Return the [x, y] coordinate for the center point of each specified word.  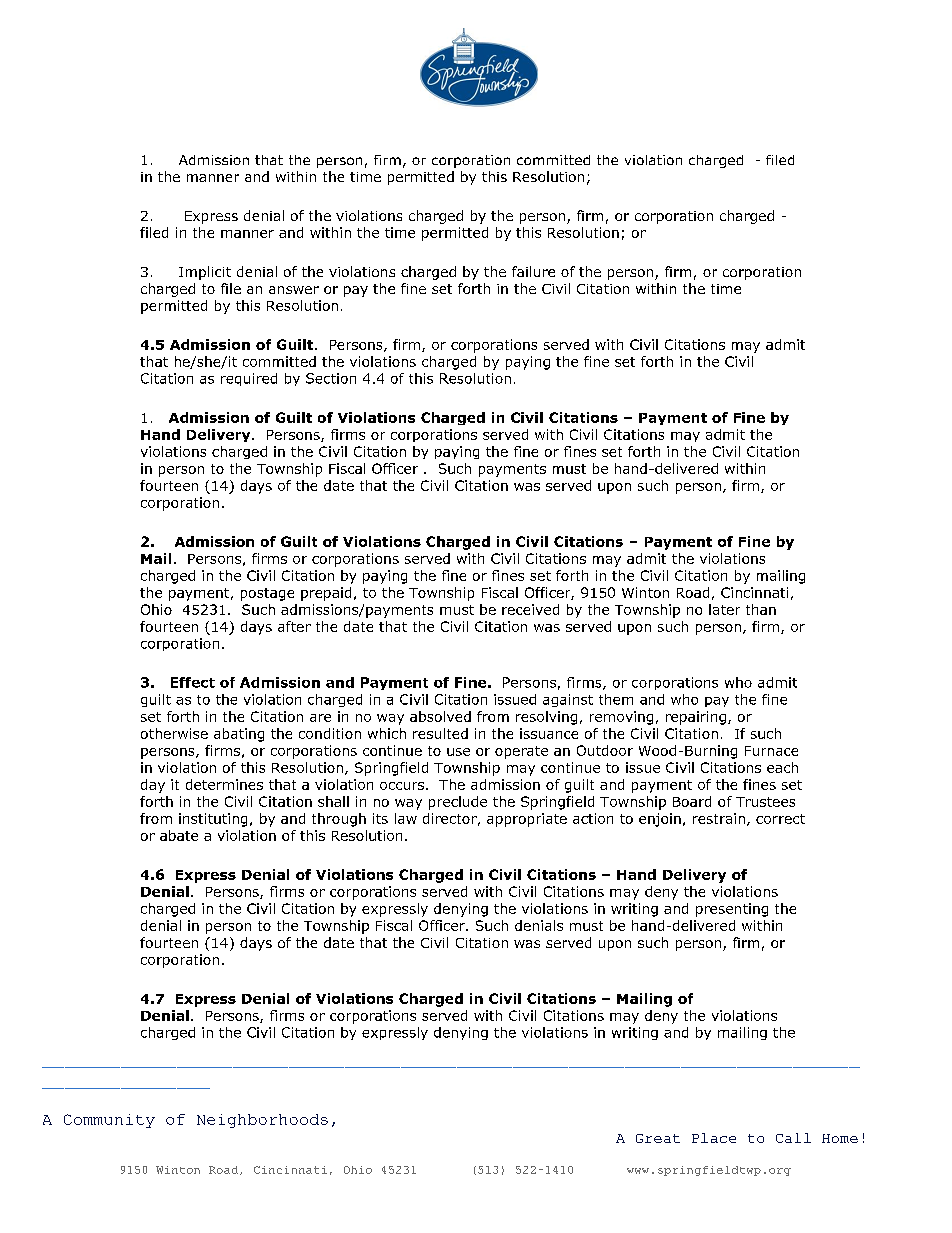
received [530, 609]
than [761, 609]
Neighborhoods [262, 1121]
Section [331, 378]
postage [267, 594]
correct [780, 819]
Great [658, 1138]
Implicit [205, 273]
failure [533, 271]
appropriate [527, 820]
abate [179, 835]
